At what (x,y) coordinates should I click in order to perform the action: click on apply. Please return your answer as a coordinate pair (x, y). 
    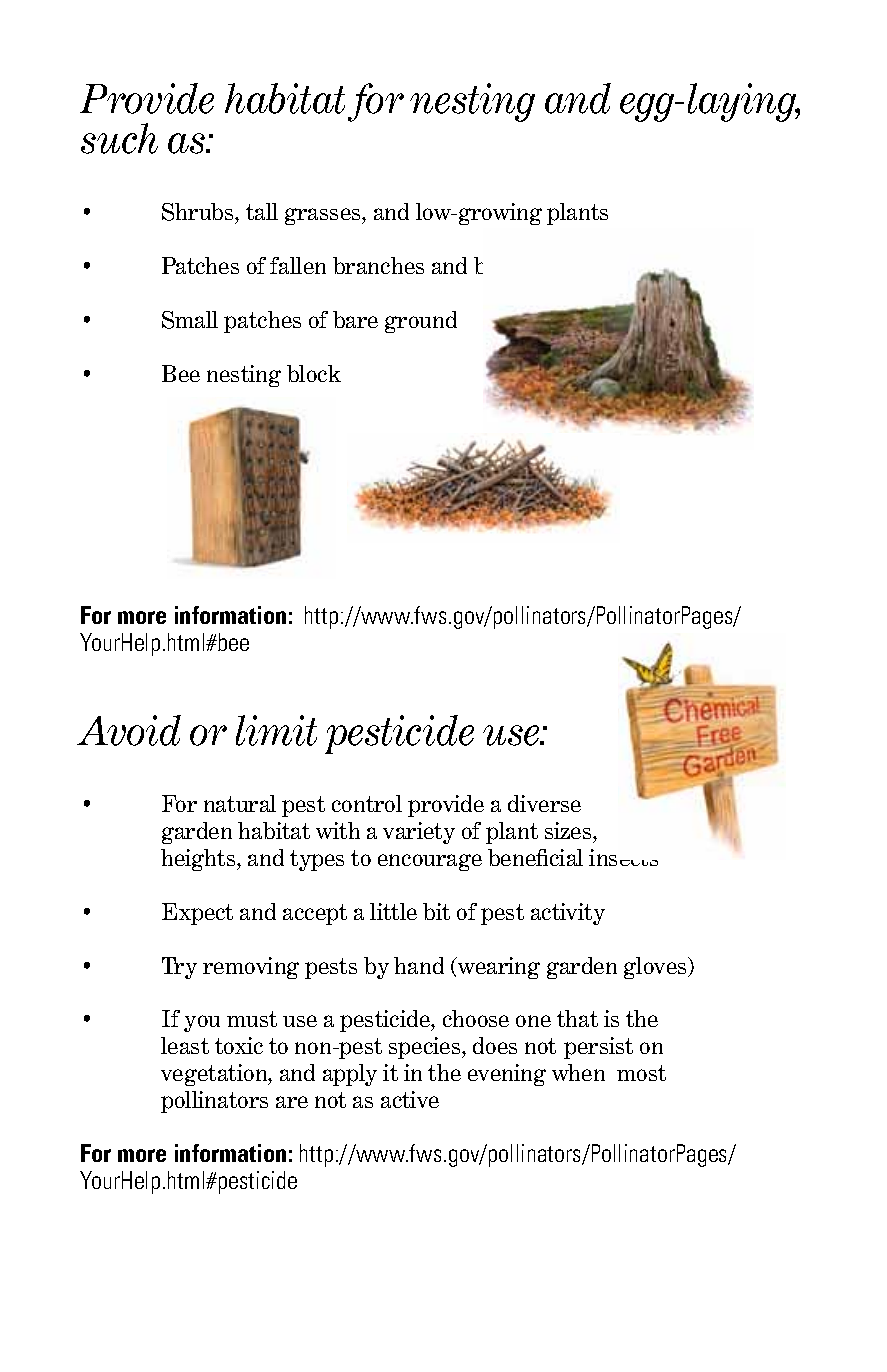
    Looking at the image, I should click on (350, 1075).
